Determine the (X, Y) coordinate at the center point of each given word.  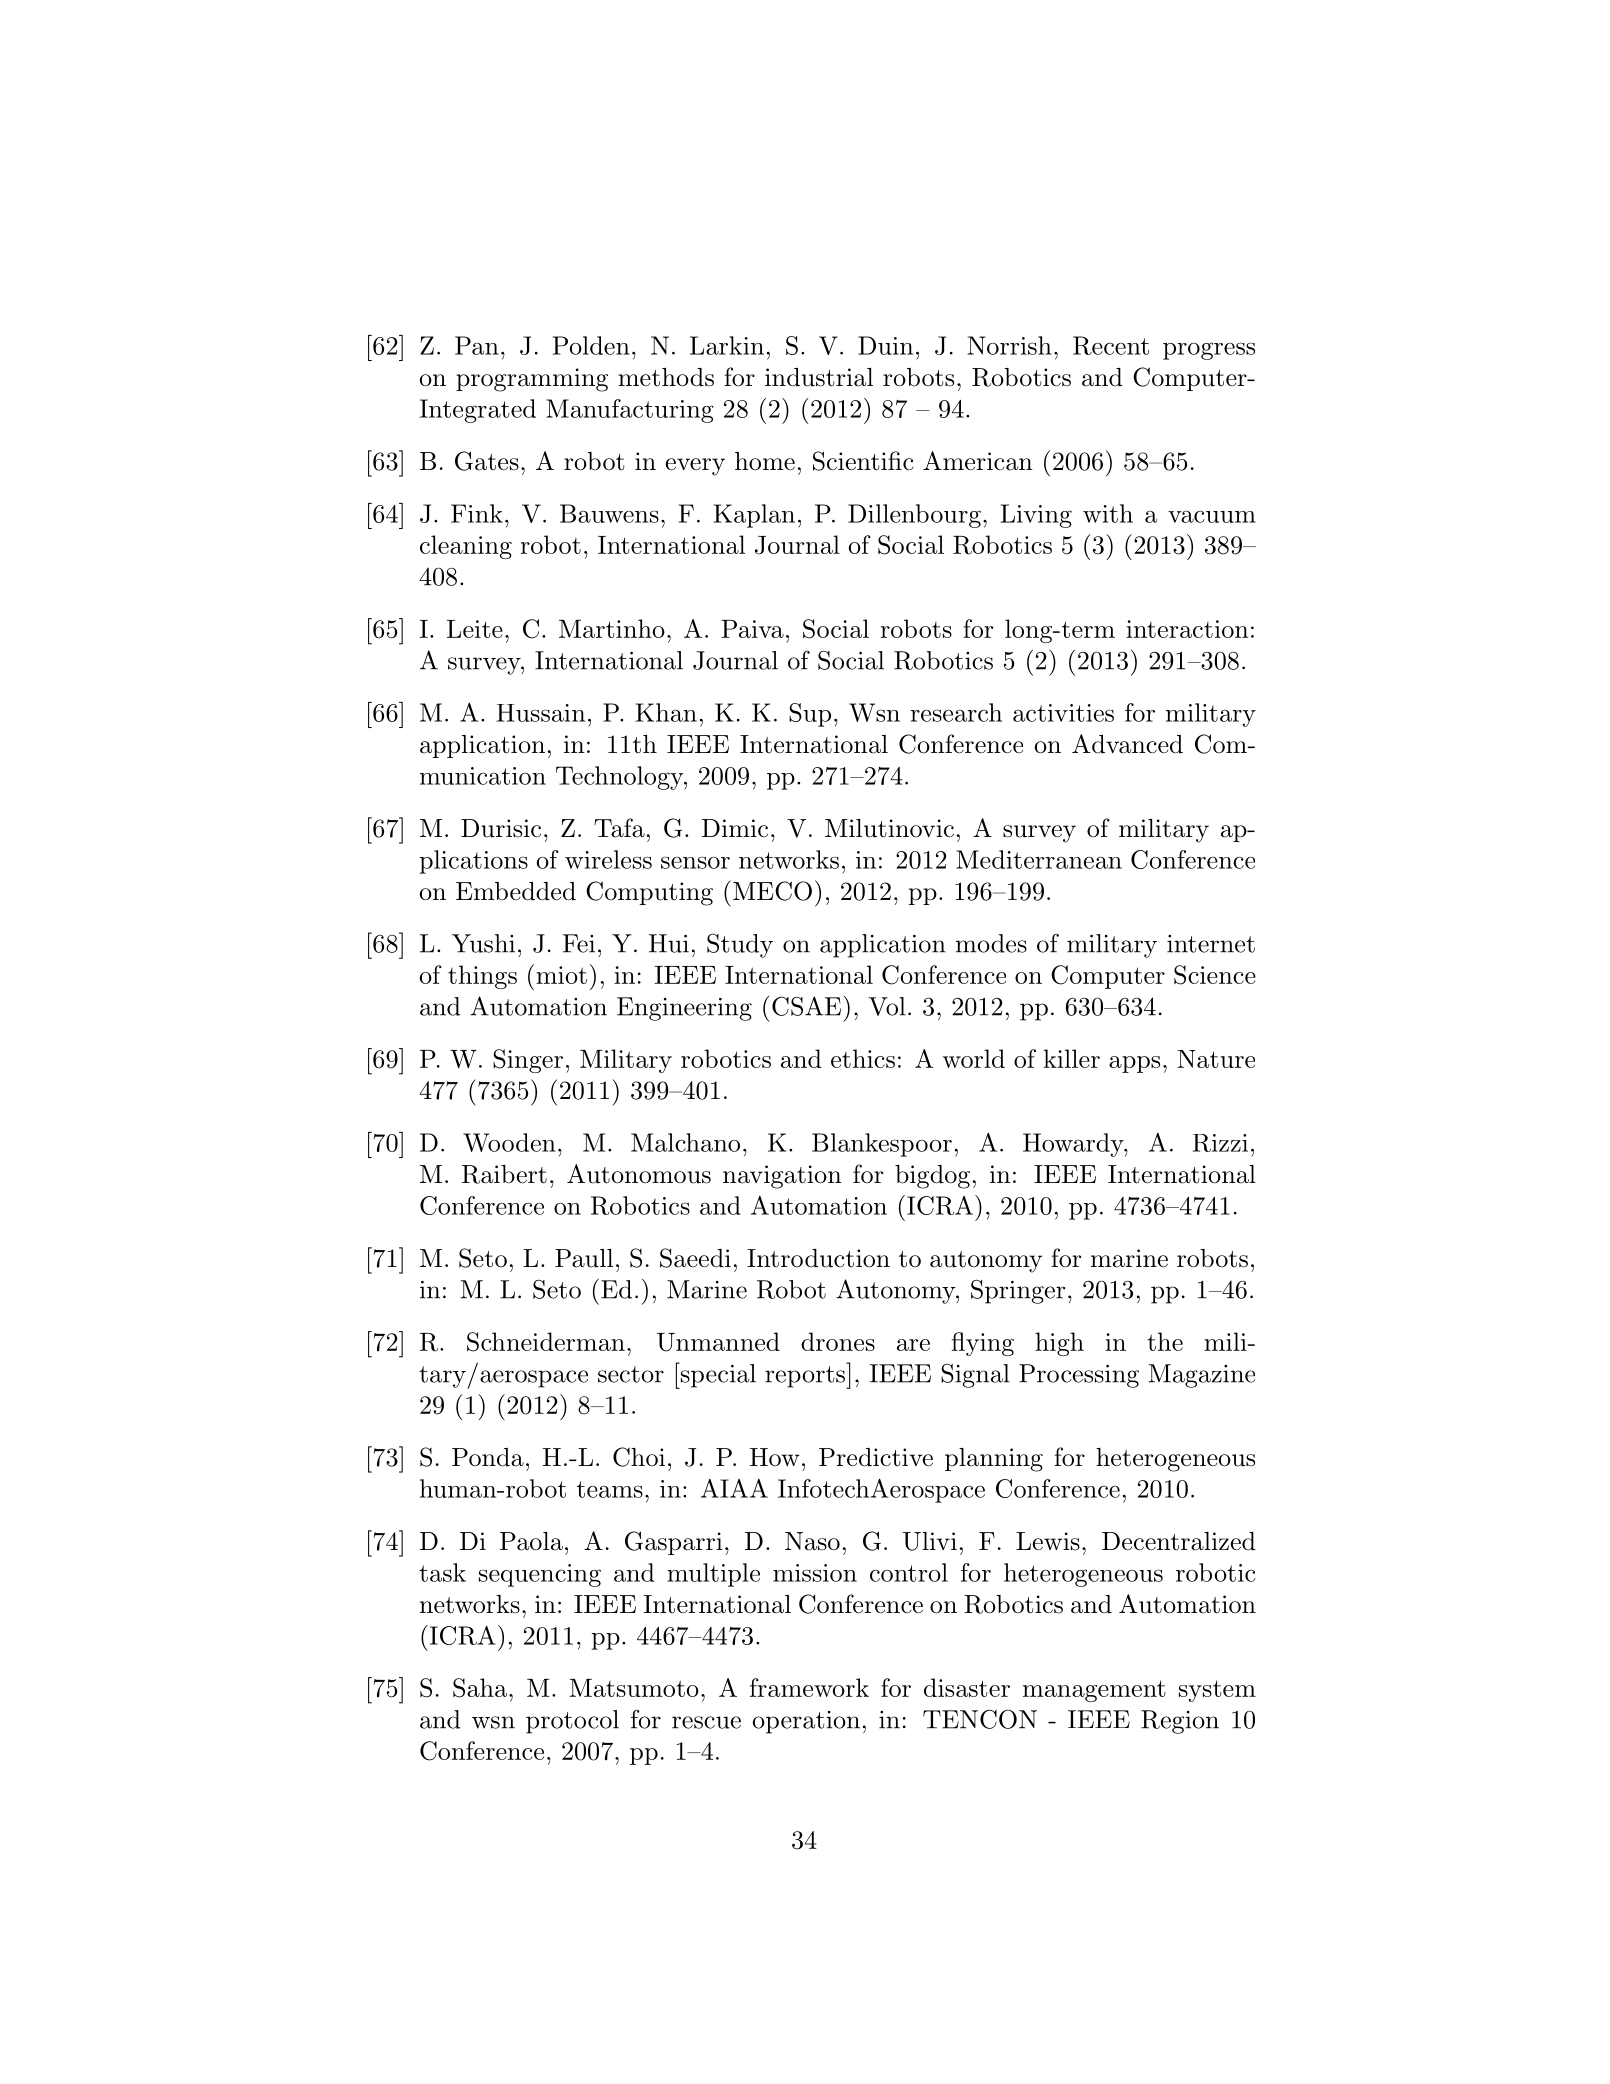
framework (809, 1687)
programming (532, 380)
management (1094, 1691)
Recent (1111, 345)
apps (1134, 1064)
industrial (819, 377)
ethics (863, 1058)
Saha (480, 1688)
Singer (528, 1061)
